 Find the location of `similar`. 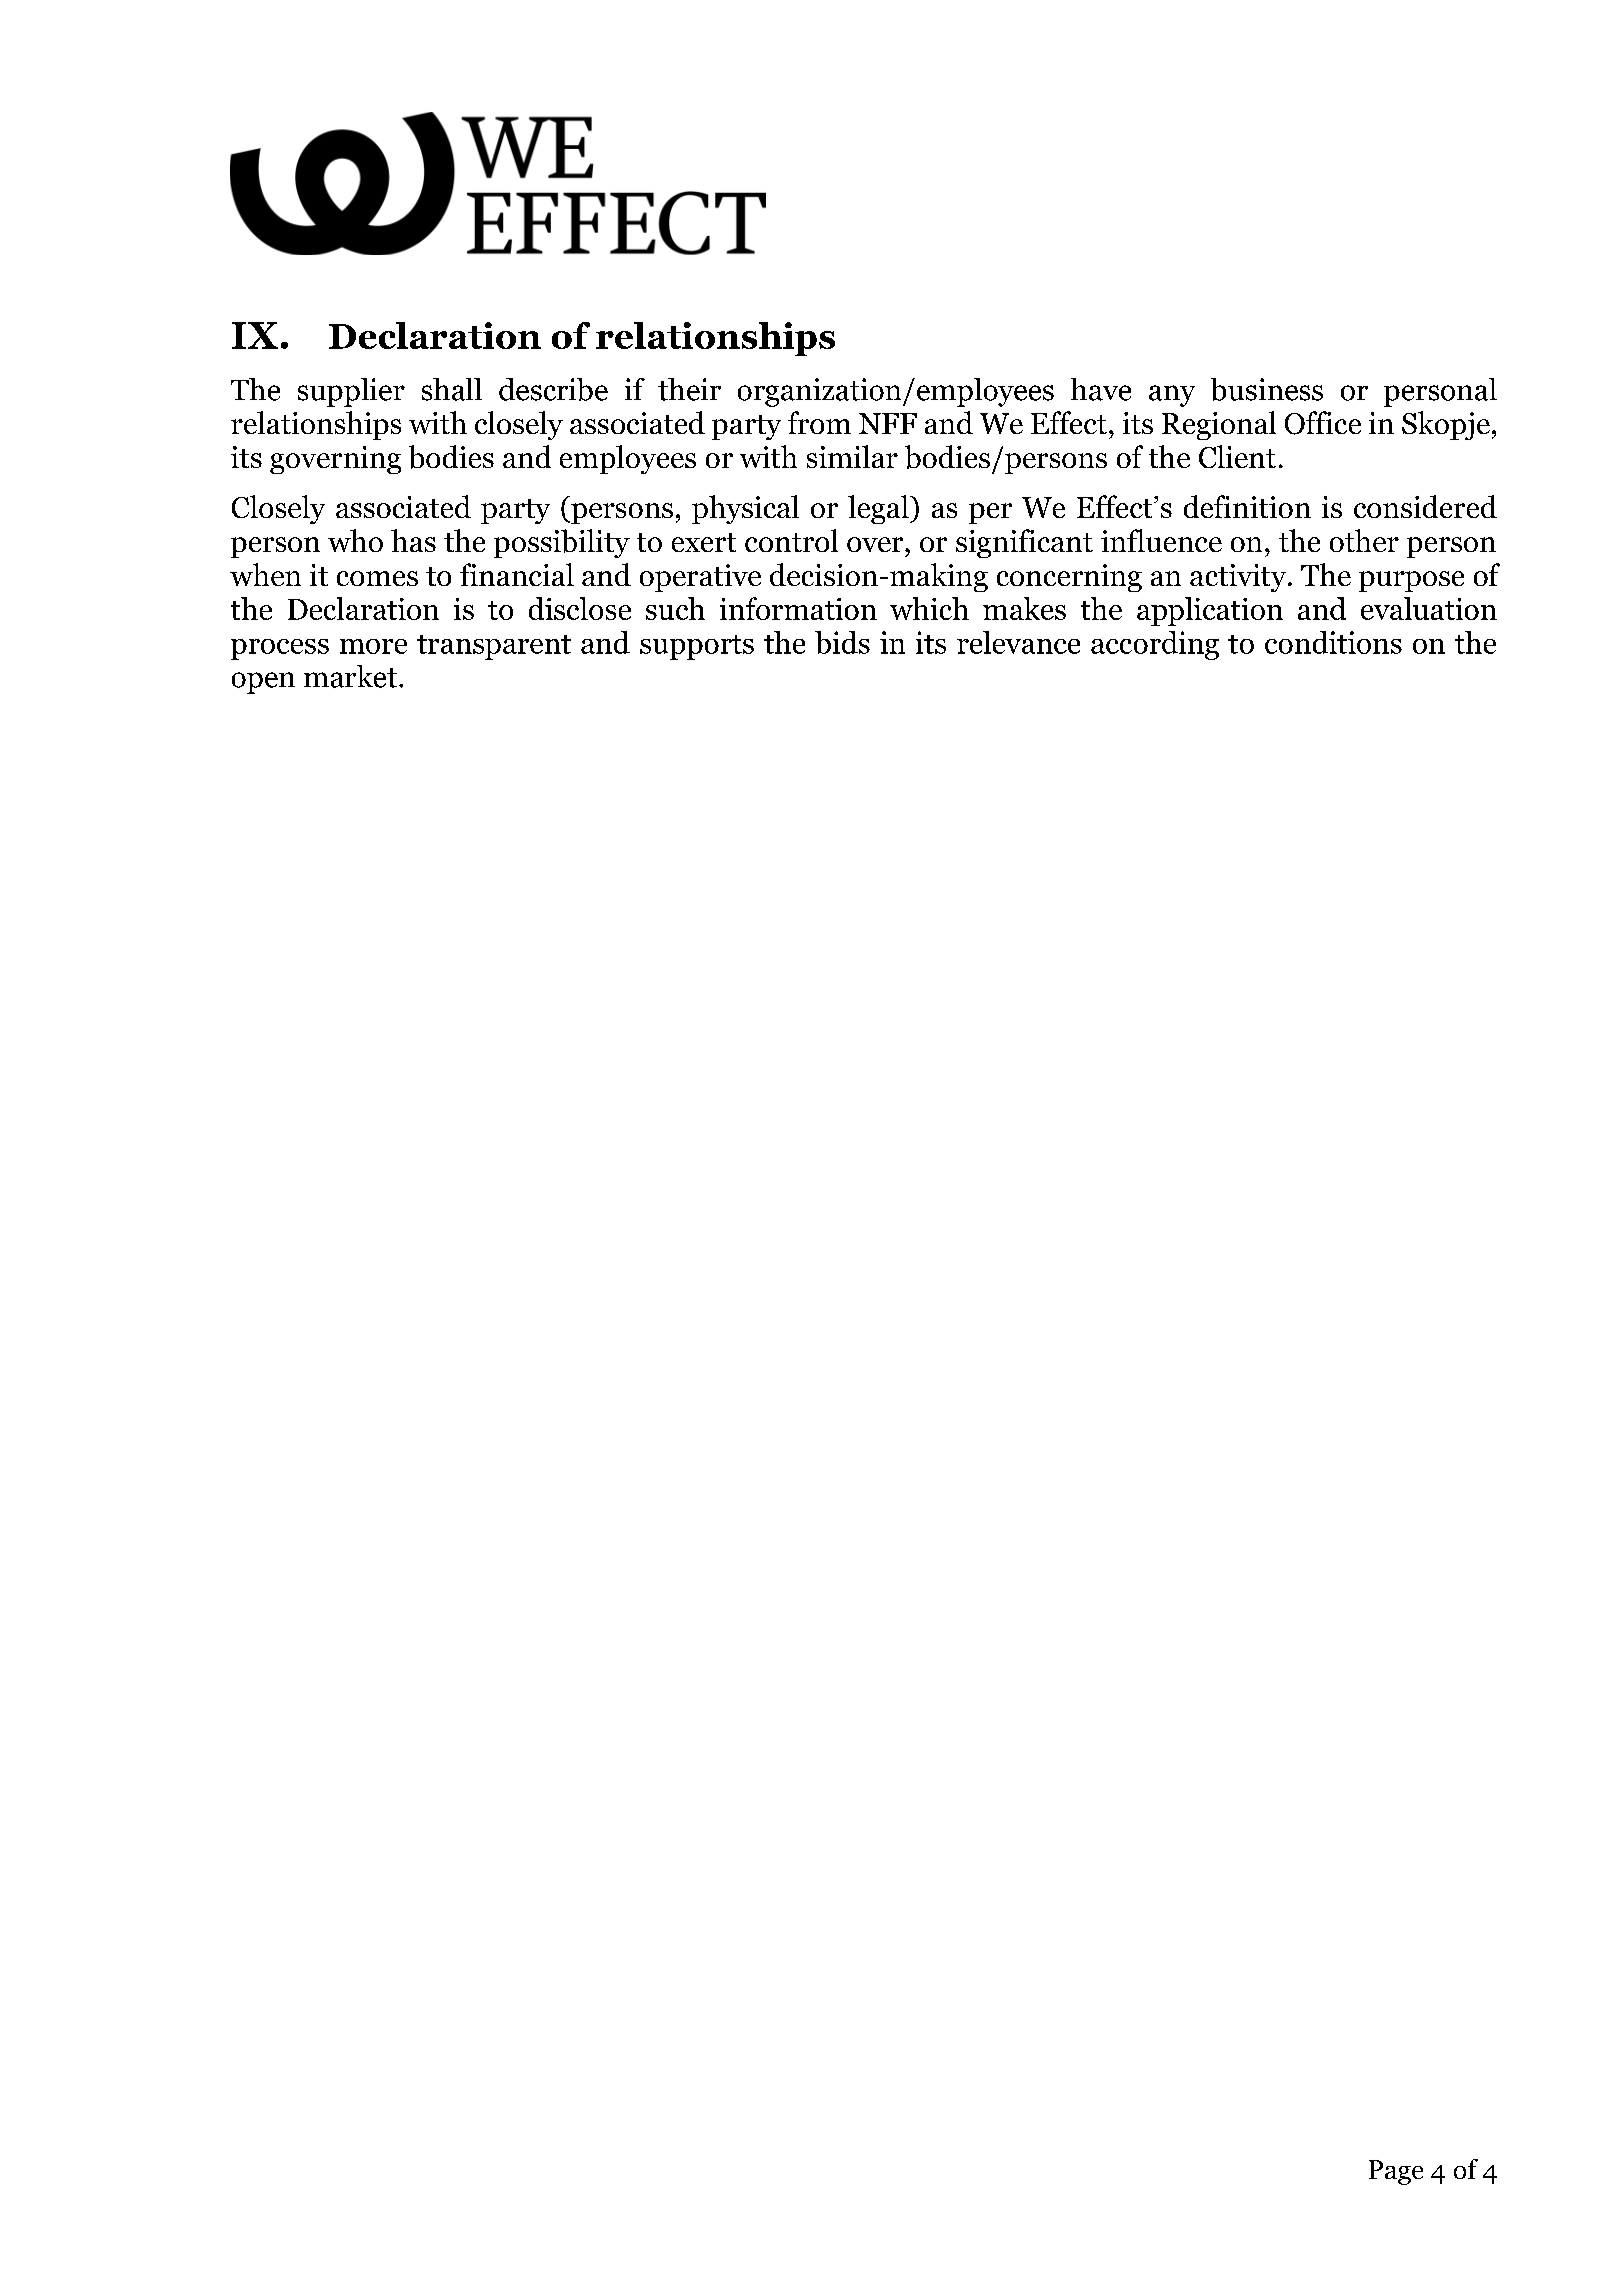

similar is located at coordinates (852, 456).
